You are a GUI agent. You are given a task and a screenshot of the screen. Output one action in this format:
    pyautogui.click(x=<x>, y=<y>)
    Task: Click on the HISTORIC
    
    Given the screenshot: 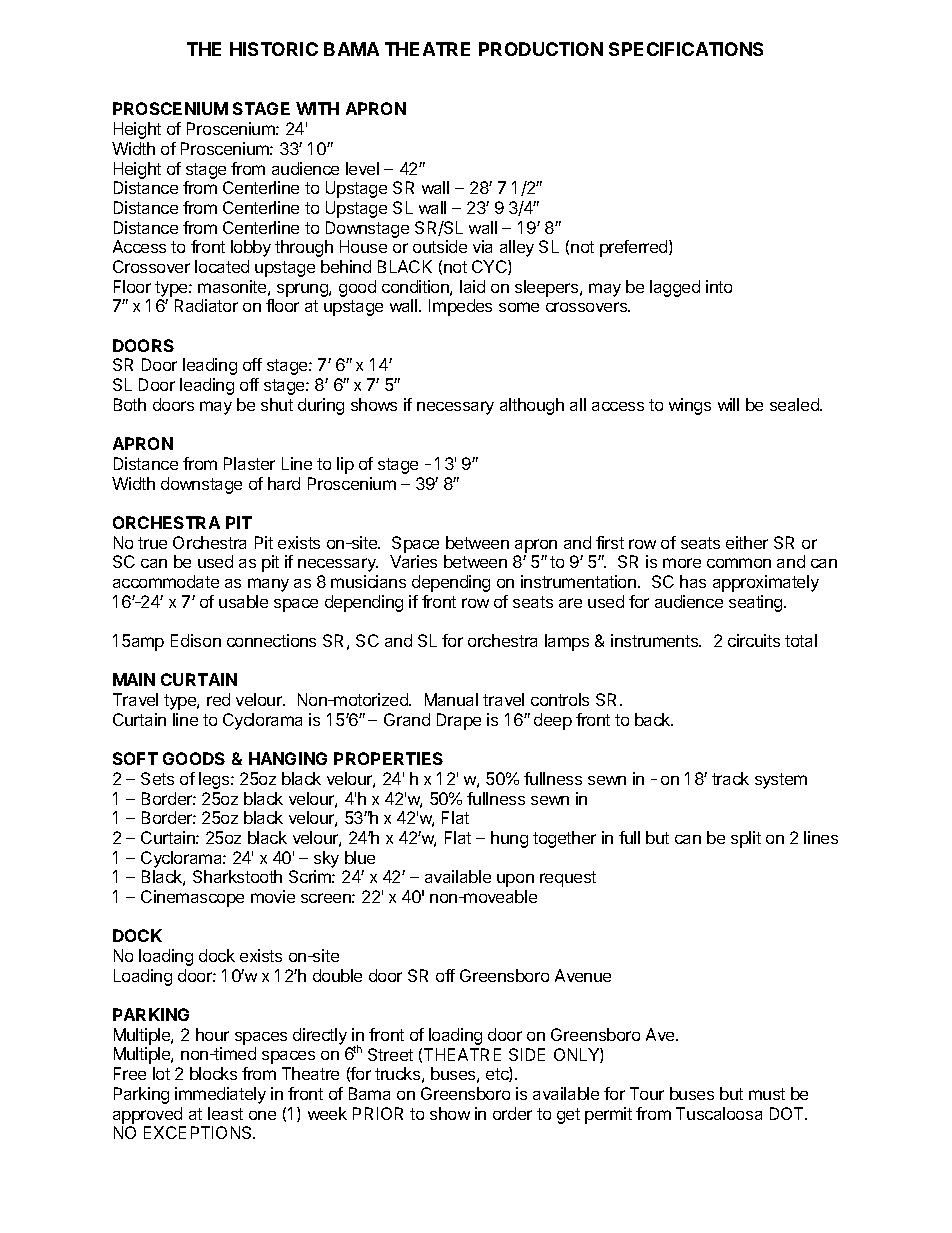 What is the action you would take?
    pyautogui.click(x=274, y=49)
